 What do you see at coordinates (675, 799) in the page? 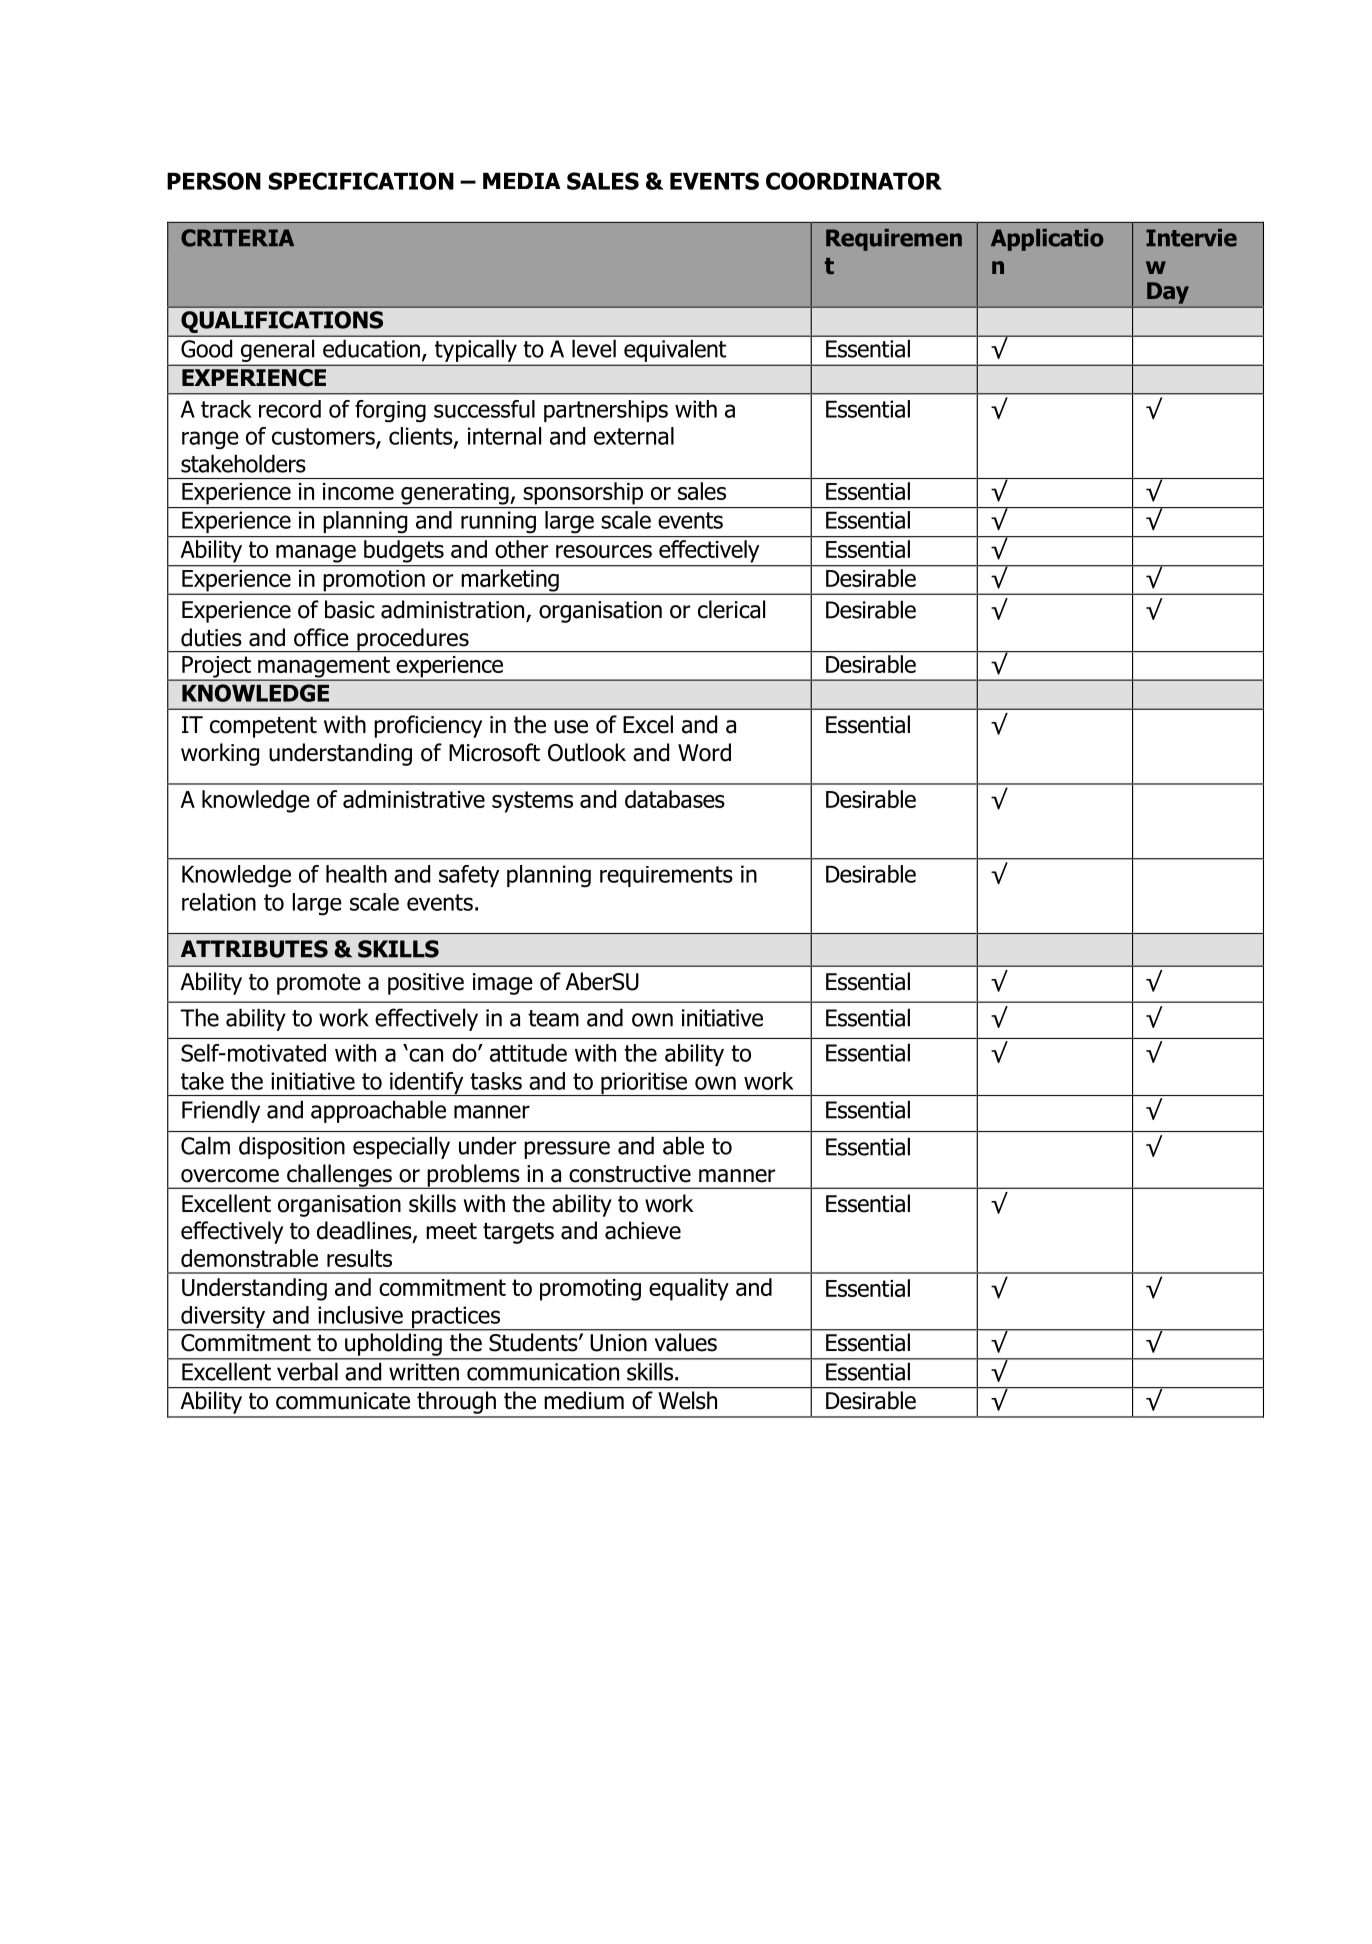
I see `databases` at bounding box center [675, 799].
